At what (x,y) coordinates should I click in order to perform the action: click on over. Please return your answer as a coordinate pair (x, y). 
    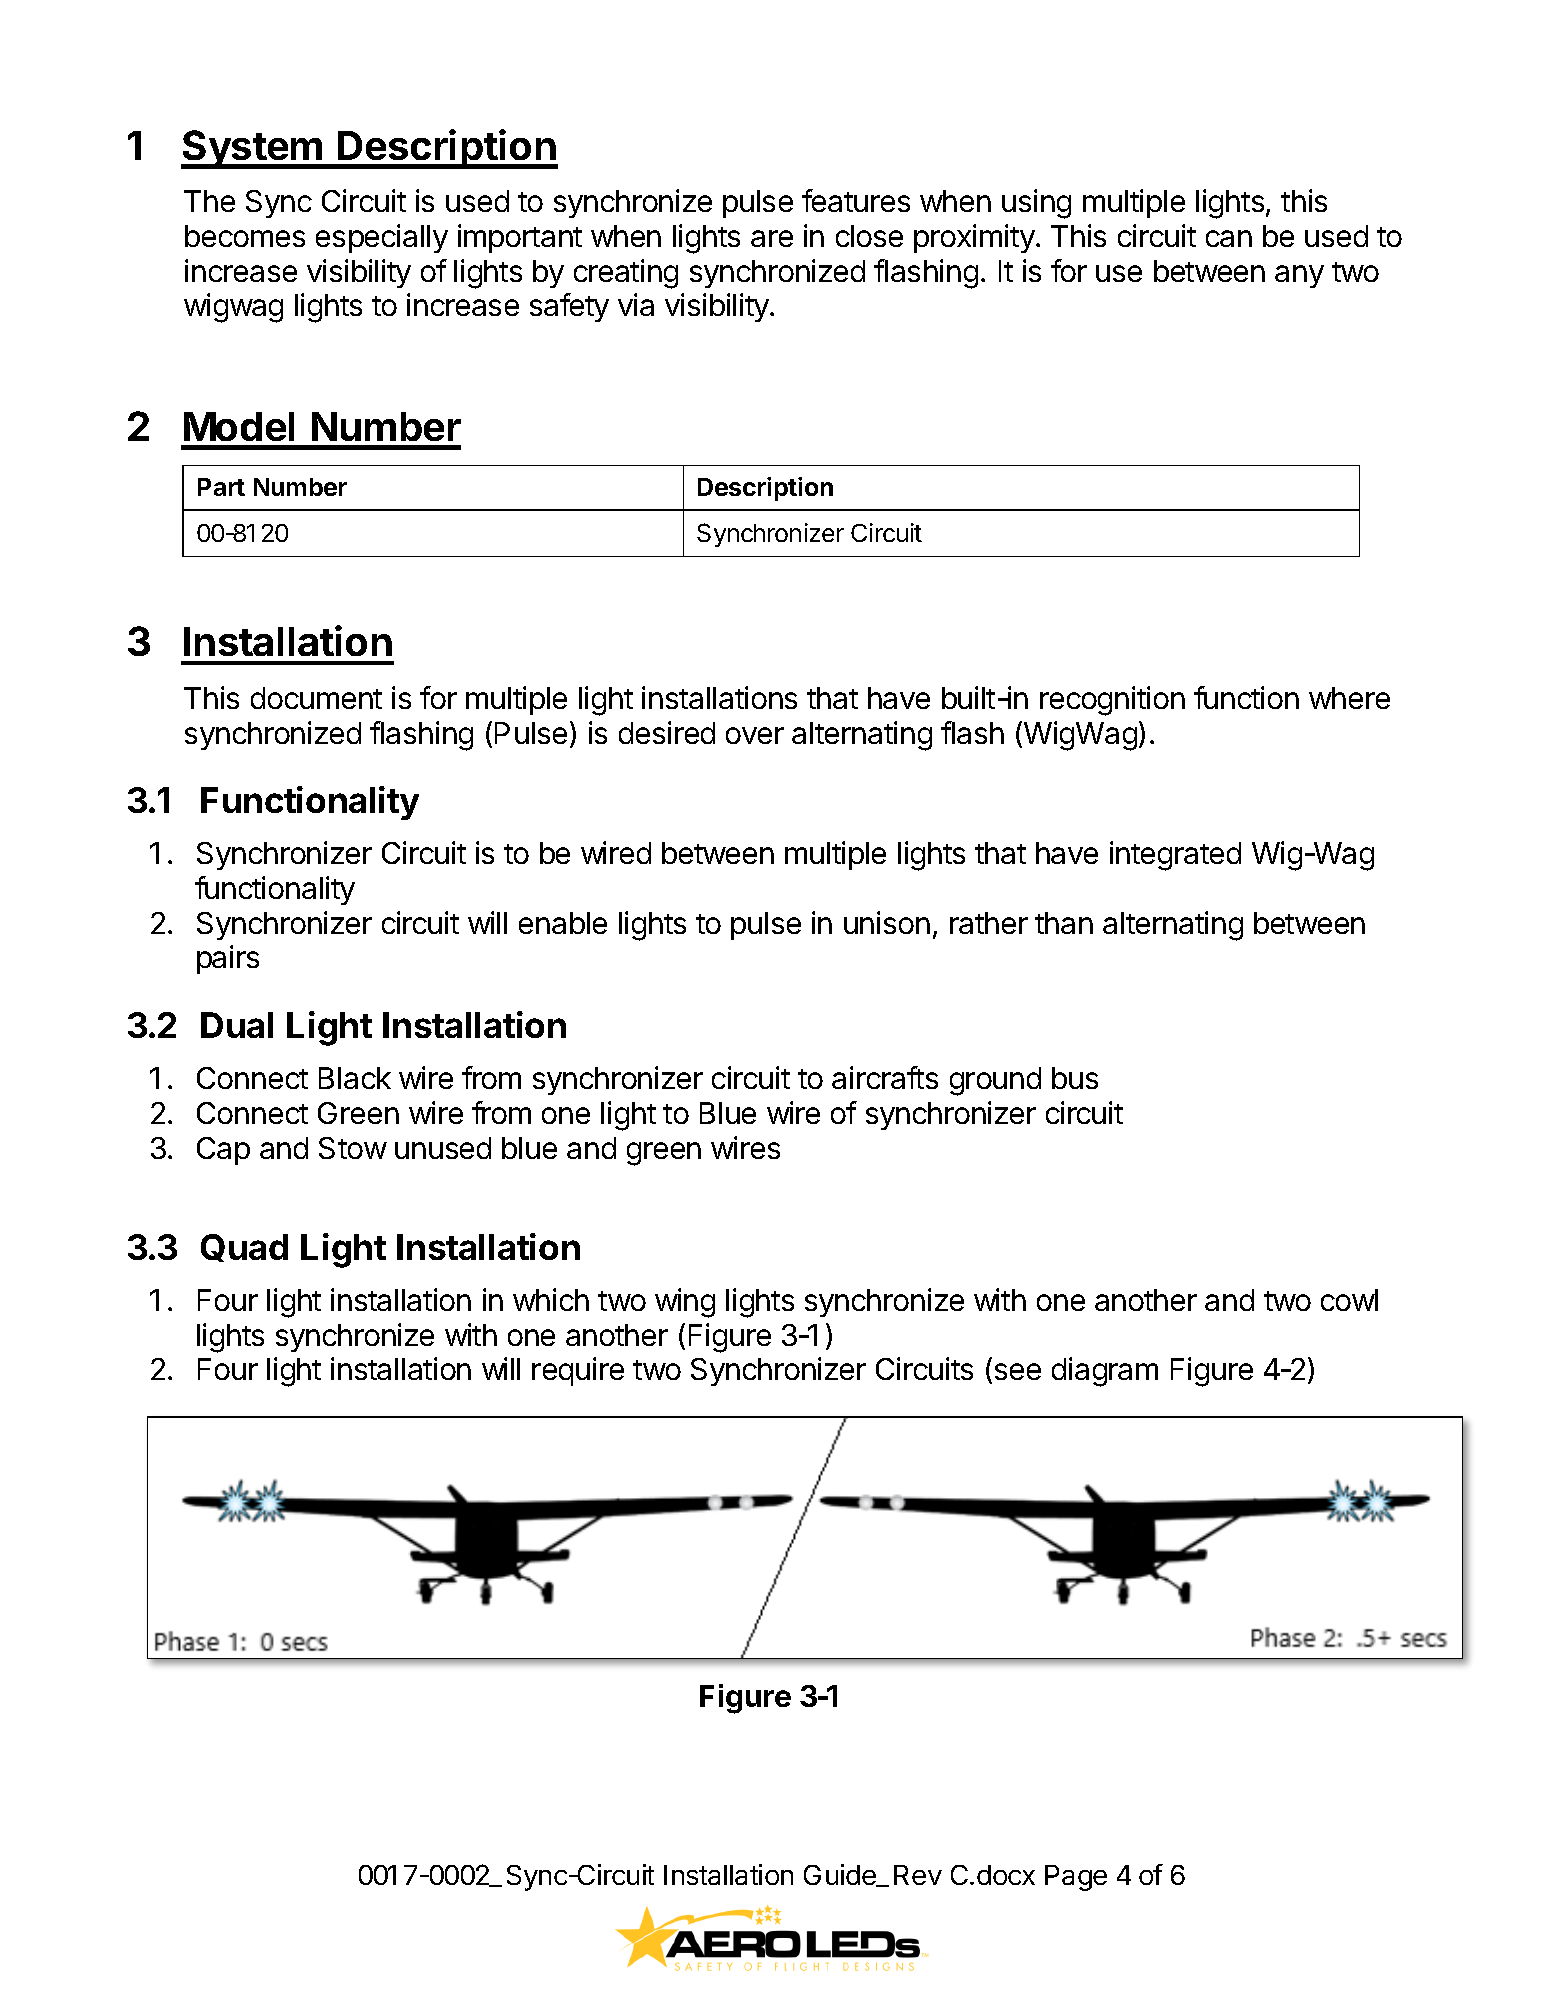
    Looking at the image, I should click on (755, 735).
